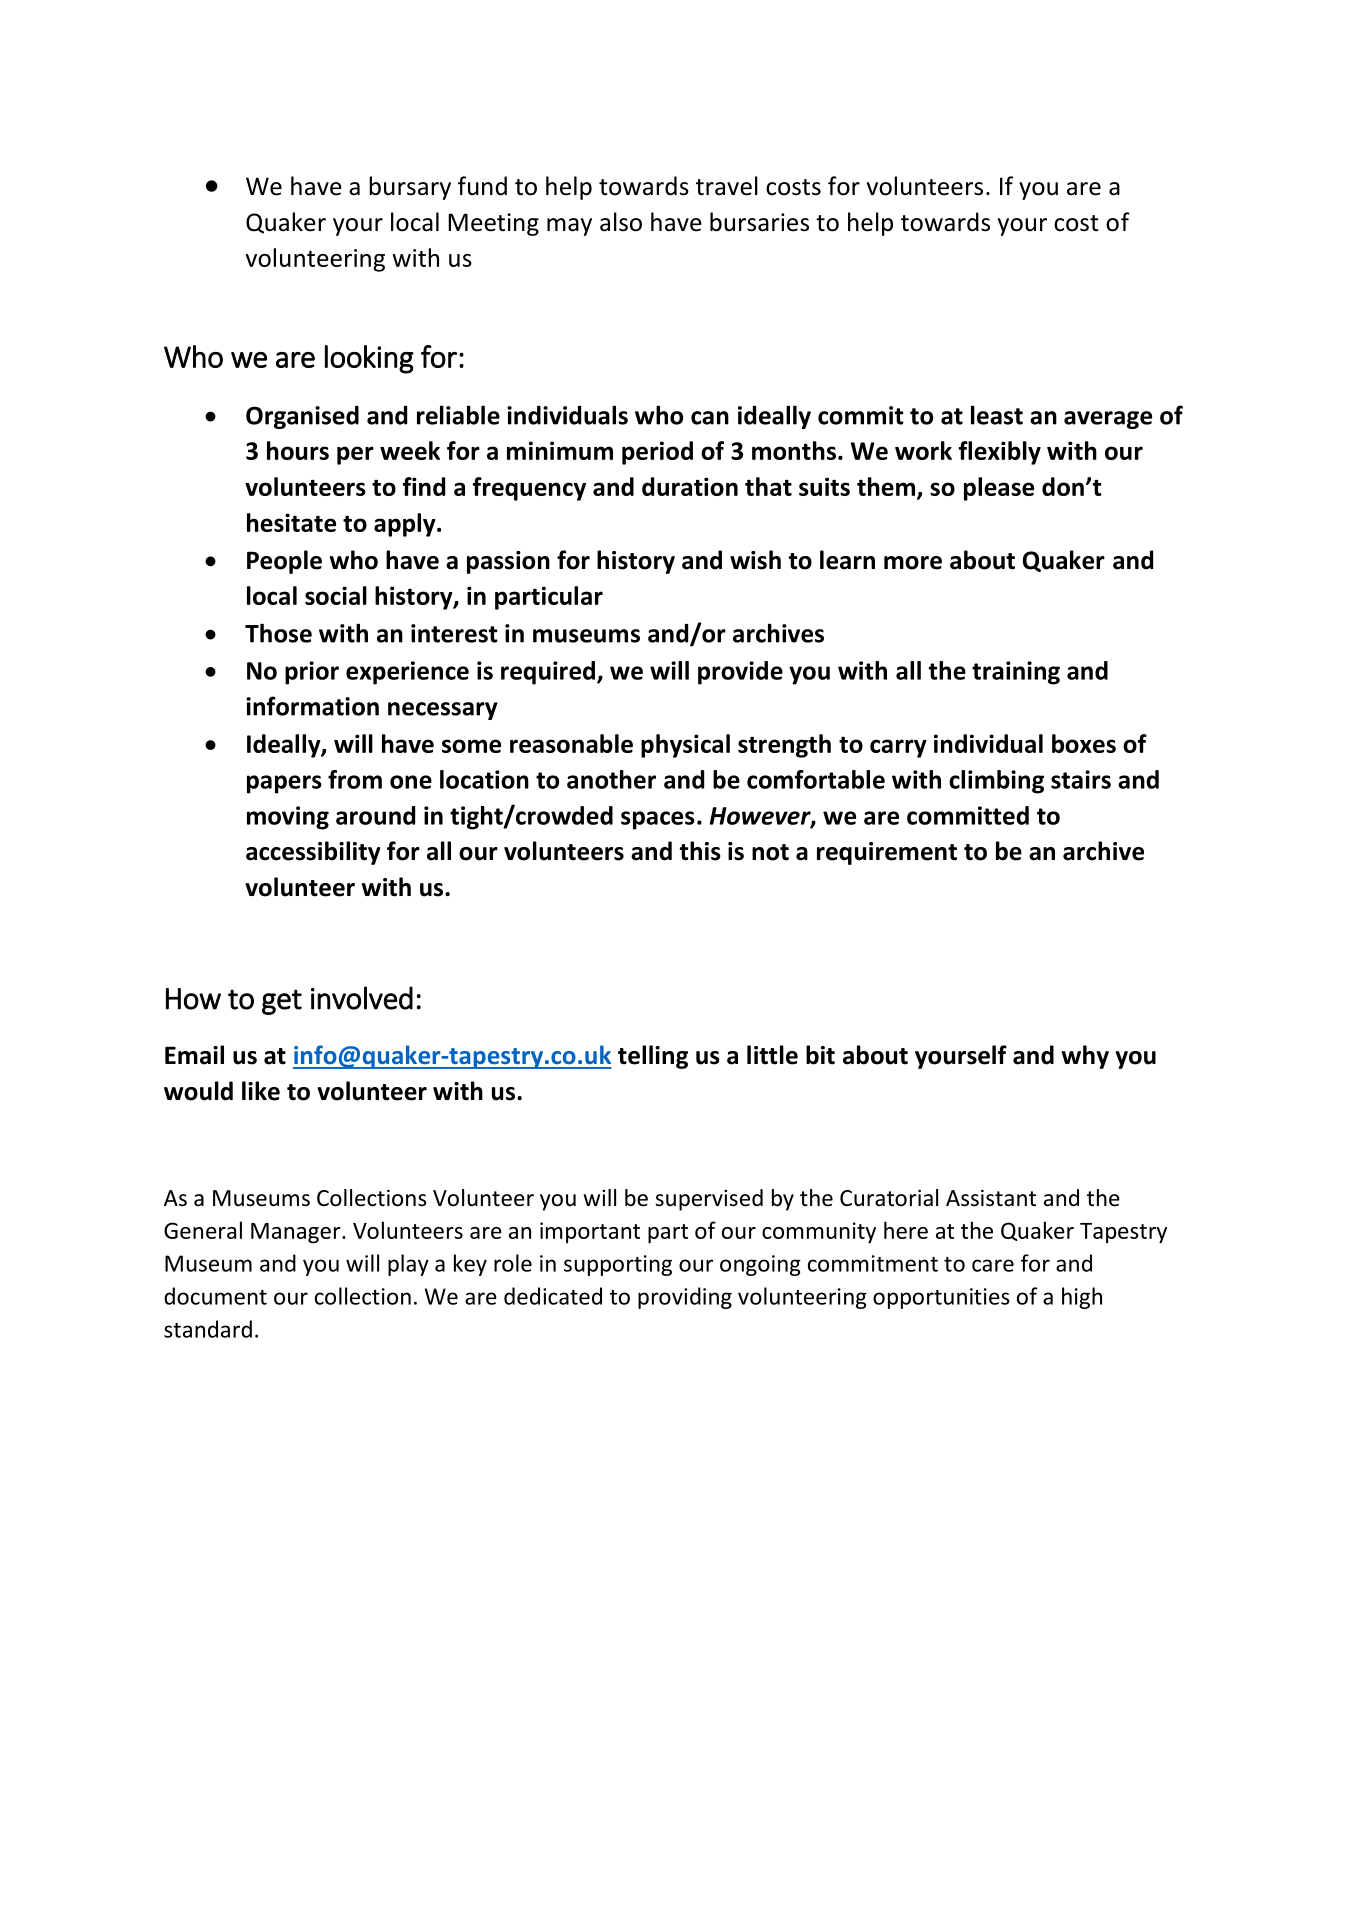  What do you see at coordinates (999, 489) in the image?
I see `please` at bounding box center [999, 489].
